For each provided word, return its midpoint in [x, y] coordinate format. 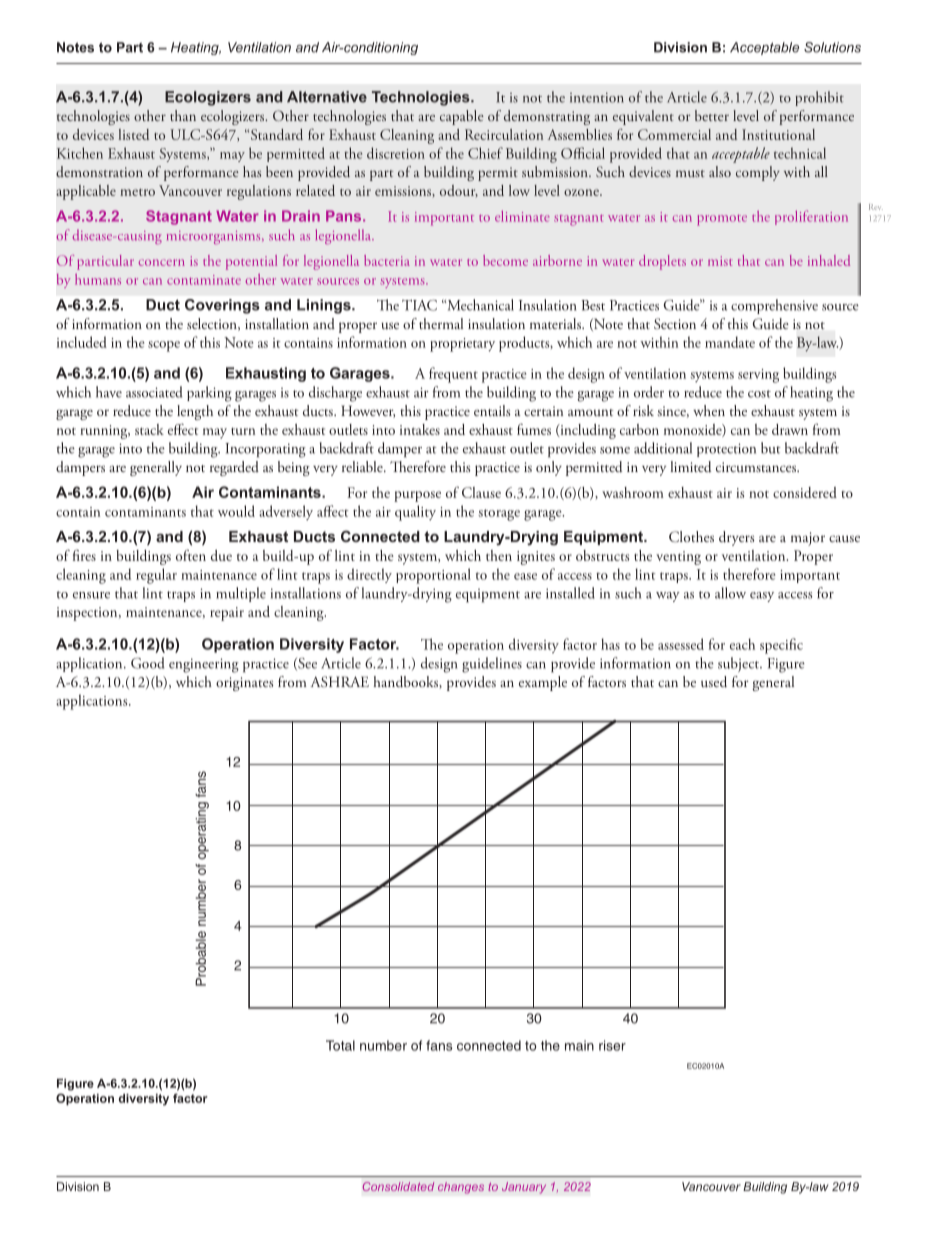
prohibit [819, 98]
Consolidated [398, 1186]
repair [227, 614]
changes [461, 1188]
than [183, 115]
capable [462, 117]
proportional [433, 576]
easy [762, 597]
